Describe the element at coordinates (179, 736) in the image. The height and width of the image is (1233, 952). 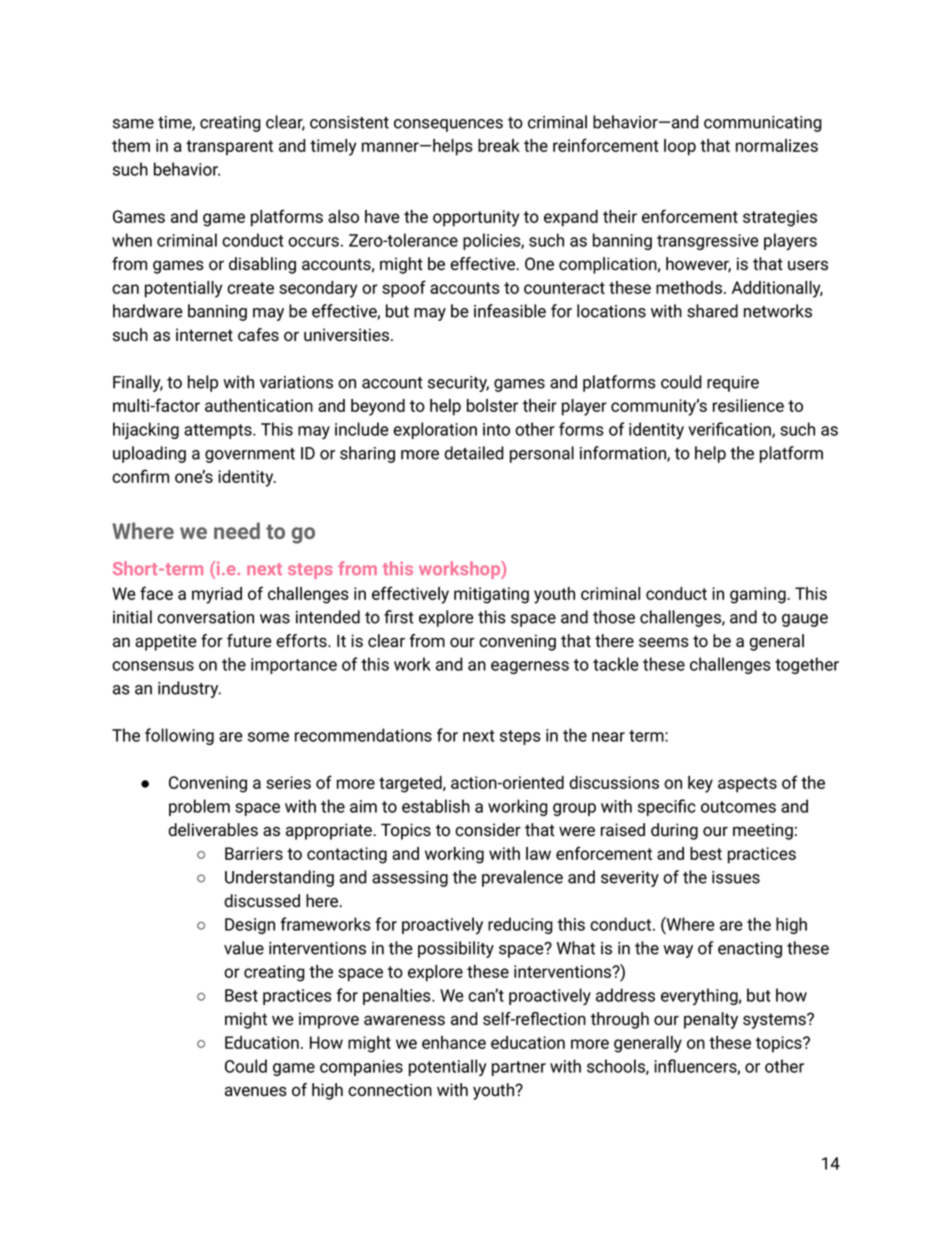
I see `following` at that location.
